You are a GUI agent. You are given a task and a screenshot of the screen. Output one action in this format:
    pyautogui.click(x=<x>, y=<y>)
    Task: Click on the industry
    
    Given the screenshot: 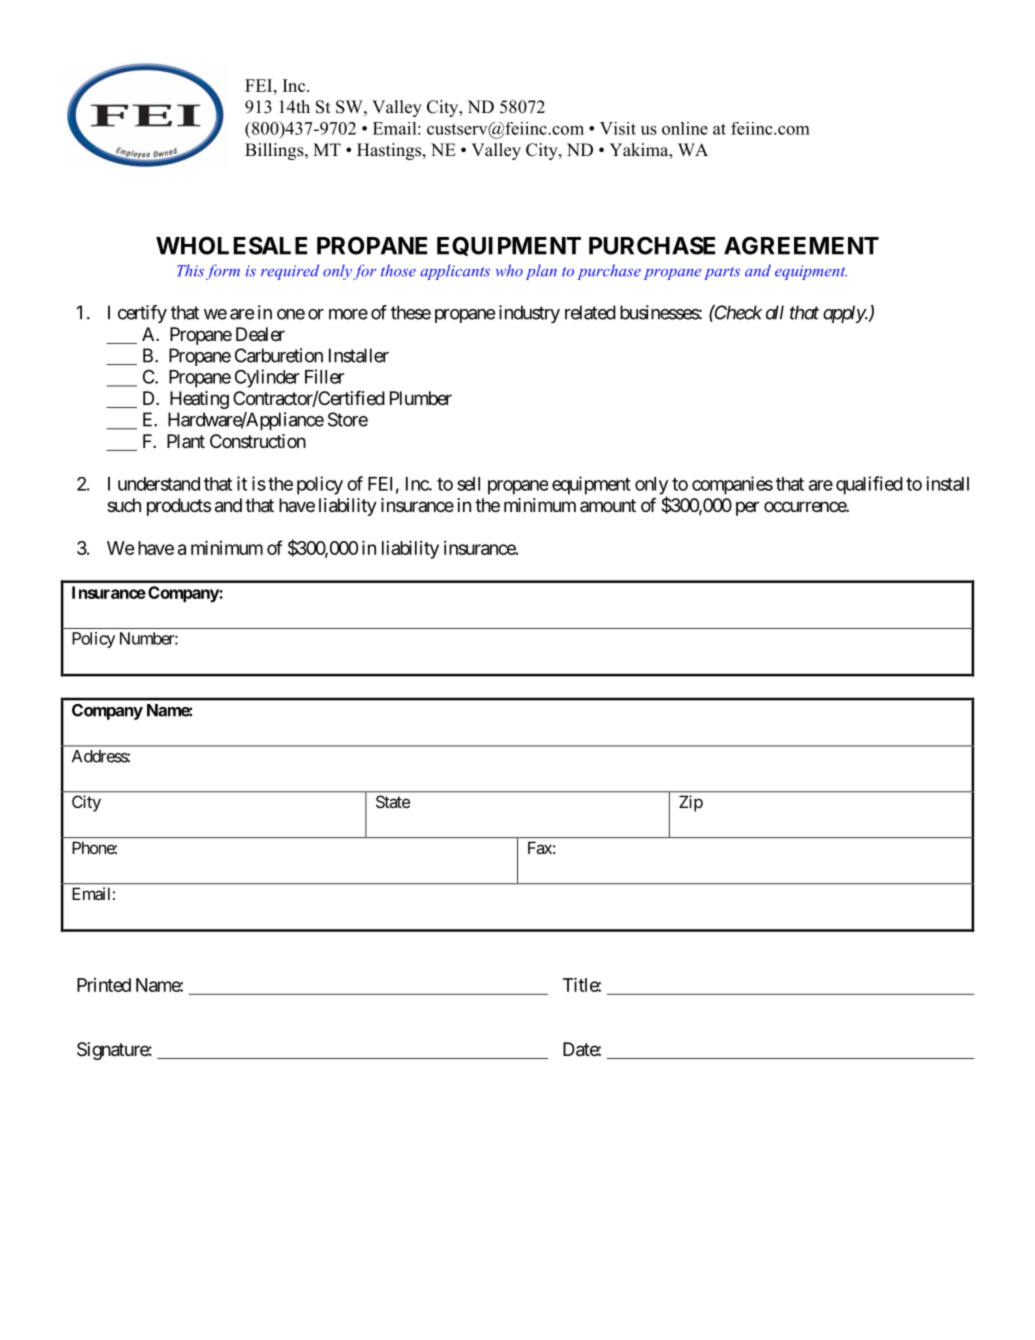 What is the action you would take?
    pyautogui.click(x=529, y=314)
